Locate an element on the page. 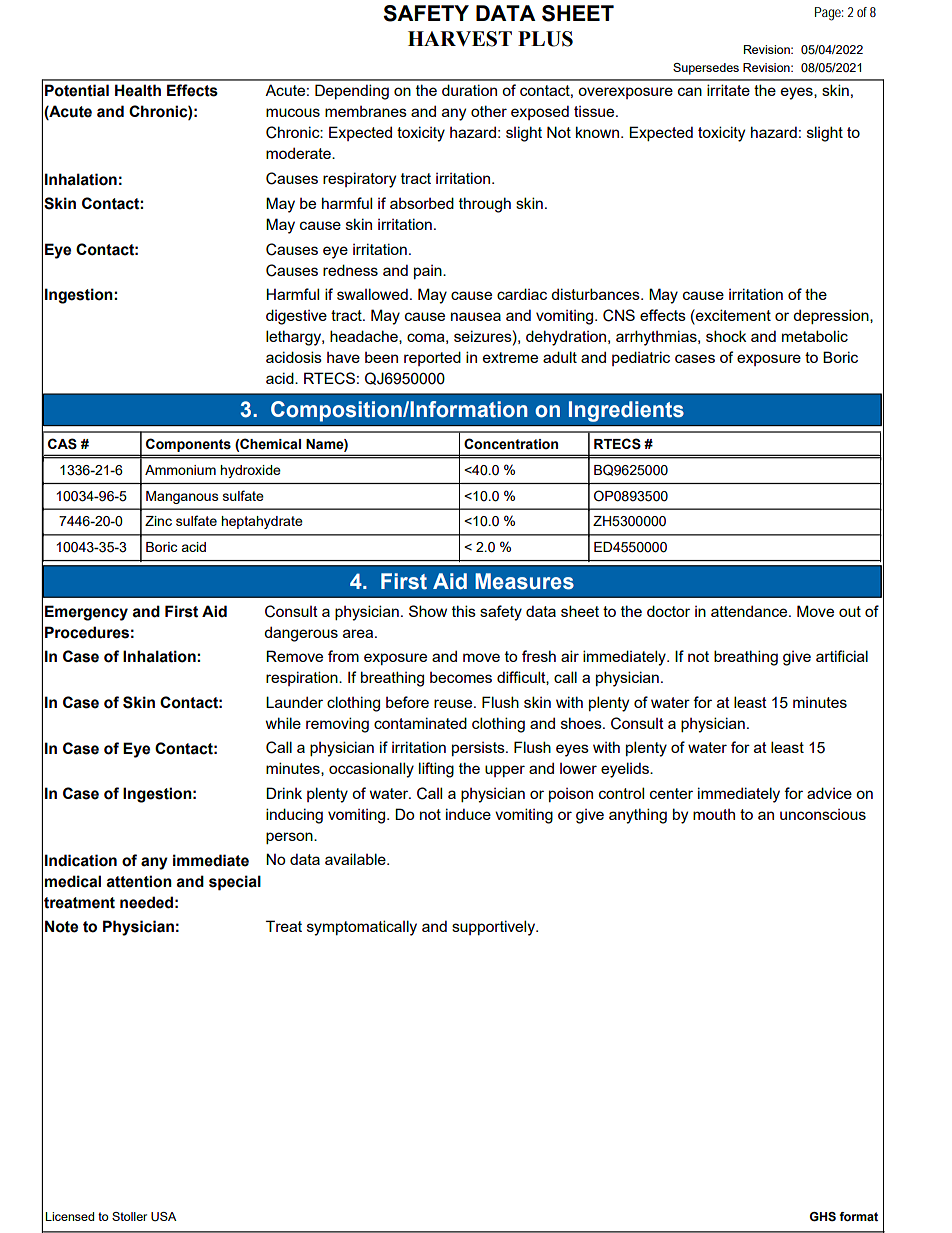 This document has height=1233, width=952. Stoller is located at coordinates (129, 1216).
